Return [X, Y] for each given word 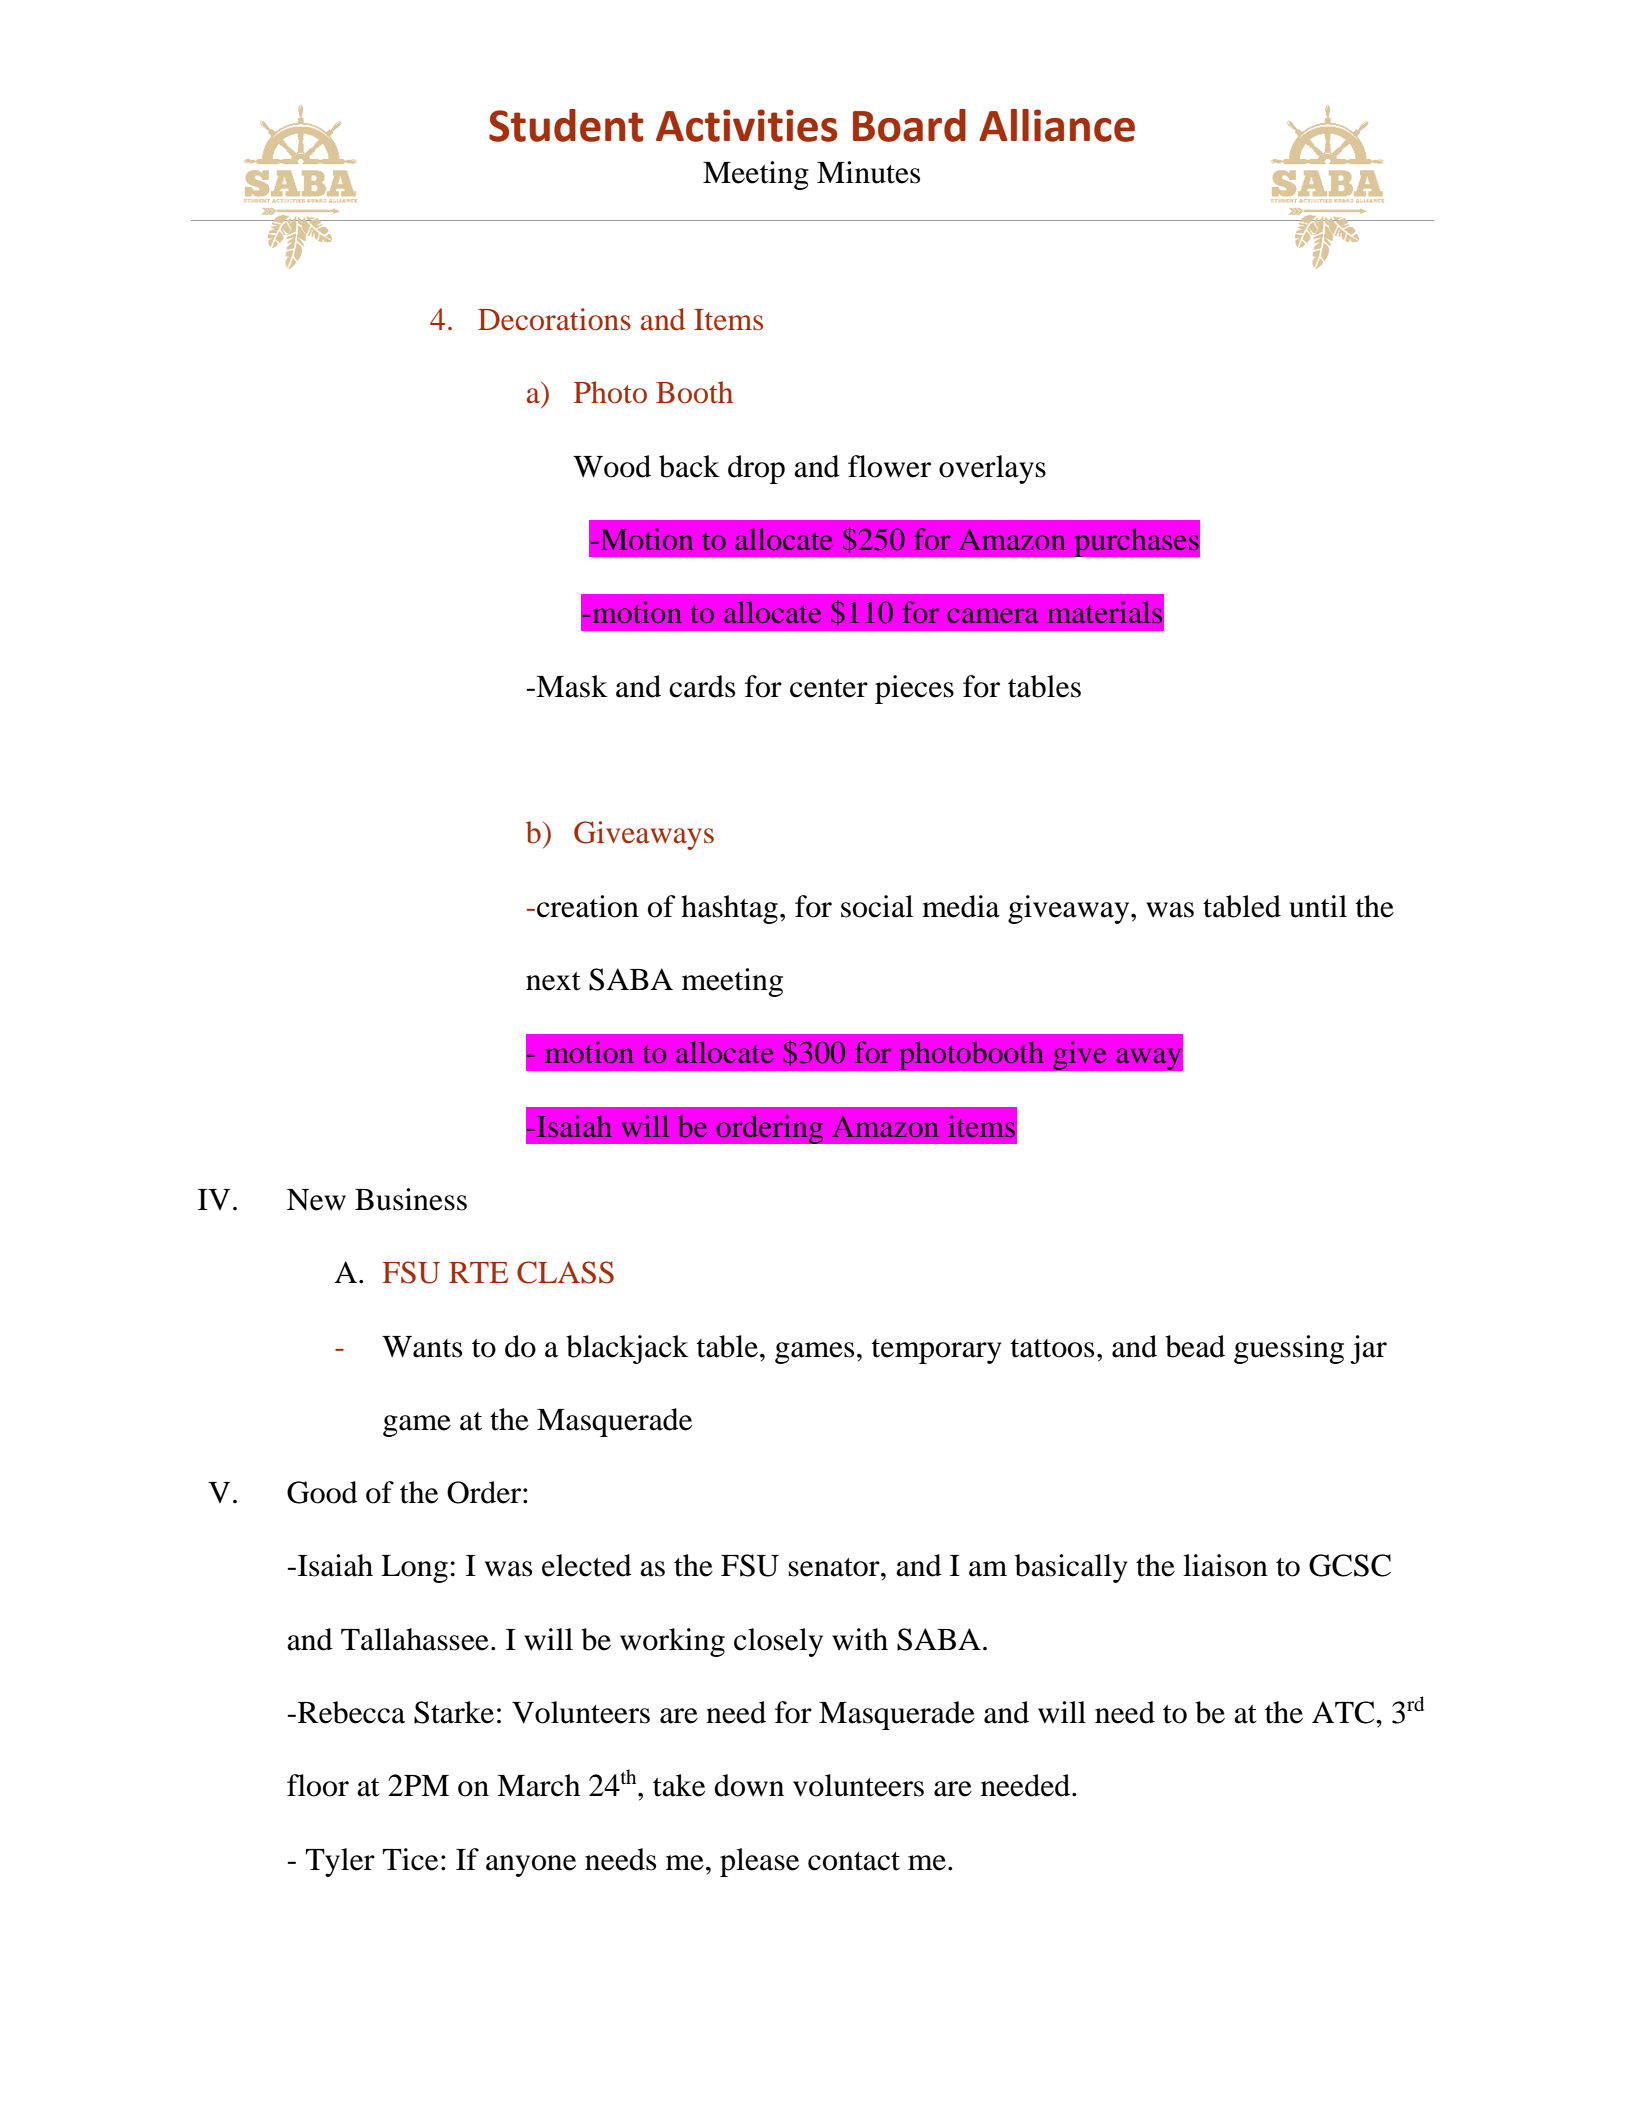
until [1318, 906]
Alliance [1057, 125]
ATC [1344, 1712]
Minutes [868, 172]
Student [566, 125]
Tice [410, 1859]
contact [854, 1861]
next [553, 981]
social [877, 906]
